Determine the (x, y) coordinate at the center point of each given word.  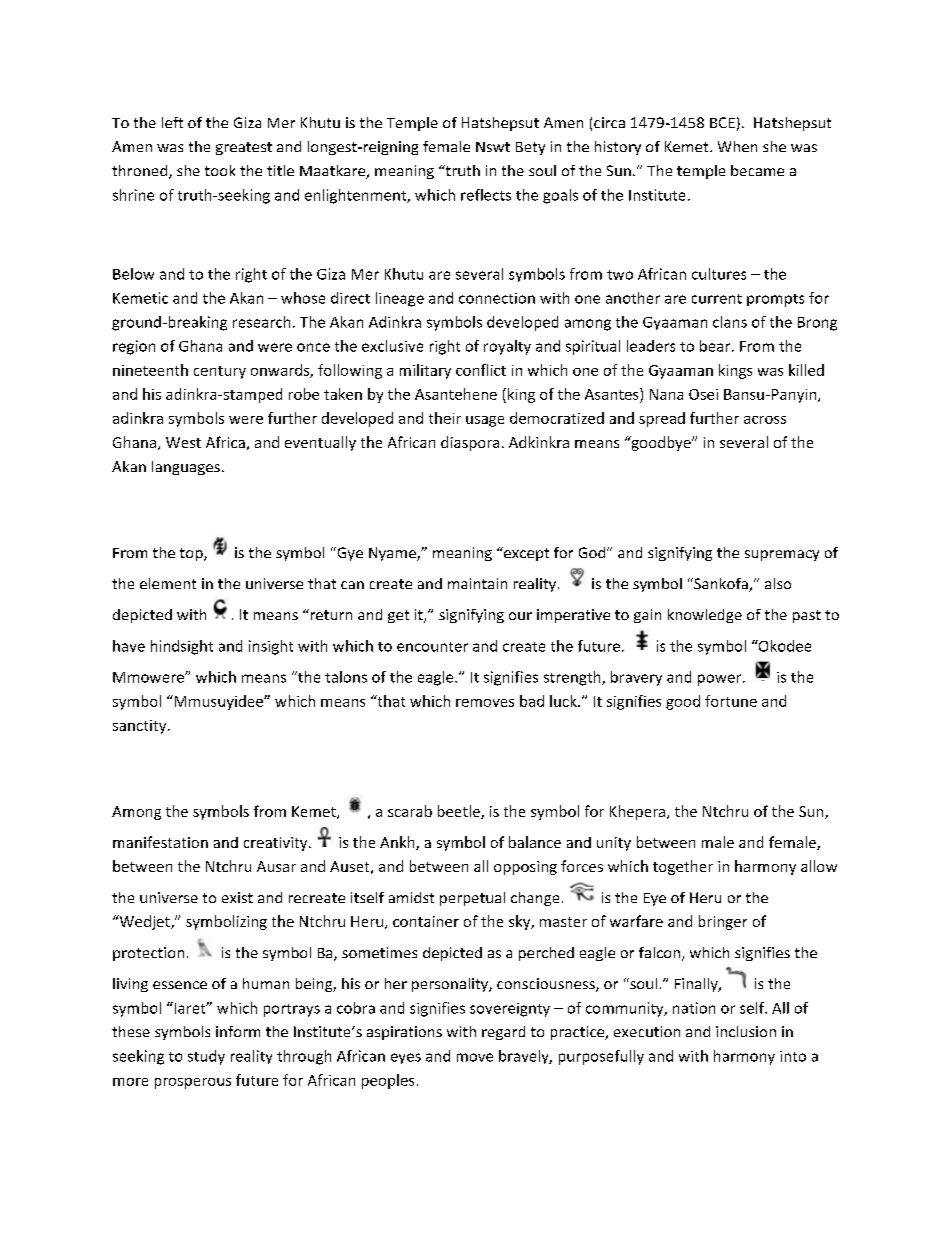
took (220, 170)
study (206, 1057)
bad (532, 701)
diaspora (470, 443)
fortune (731, 701)
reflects (486, 195)
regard (503, 1033)
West (183, 442)
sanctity (141, 727)
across (765, 420)
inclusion (746, 1031)
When (737, 146)
